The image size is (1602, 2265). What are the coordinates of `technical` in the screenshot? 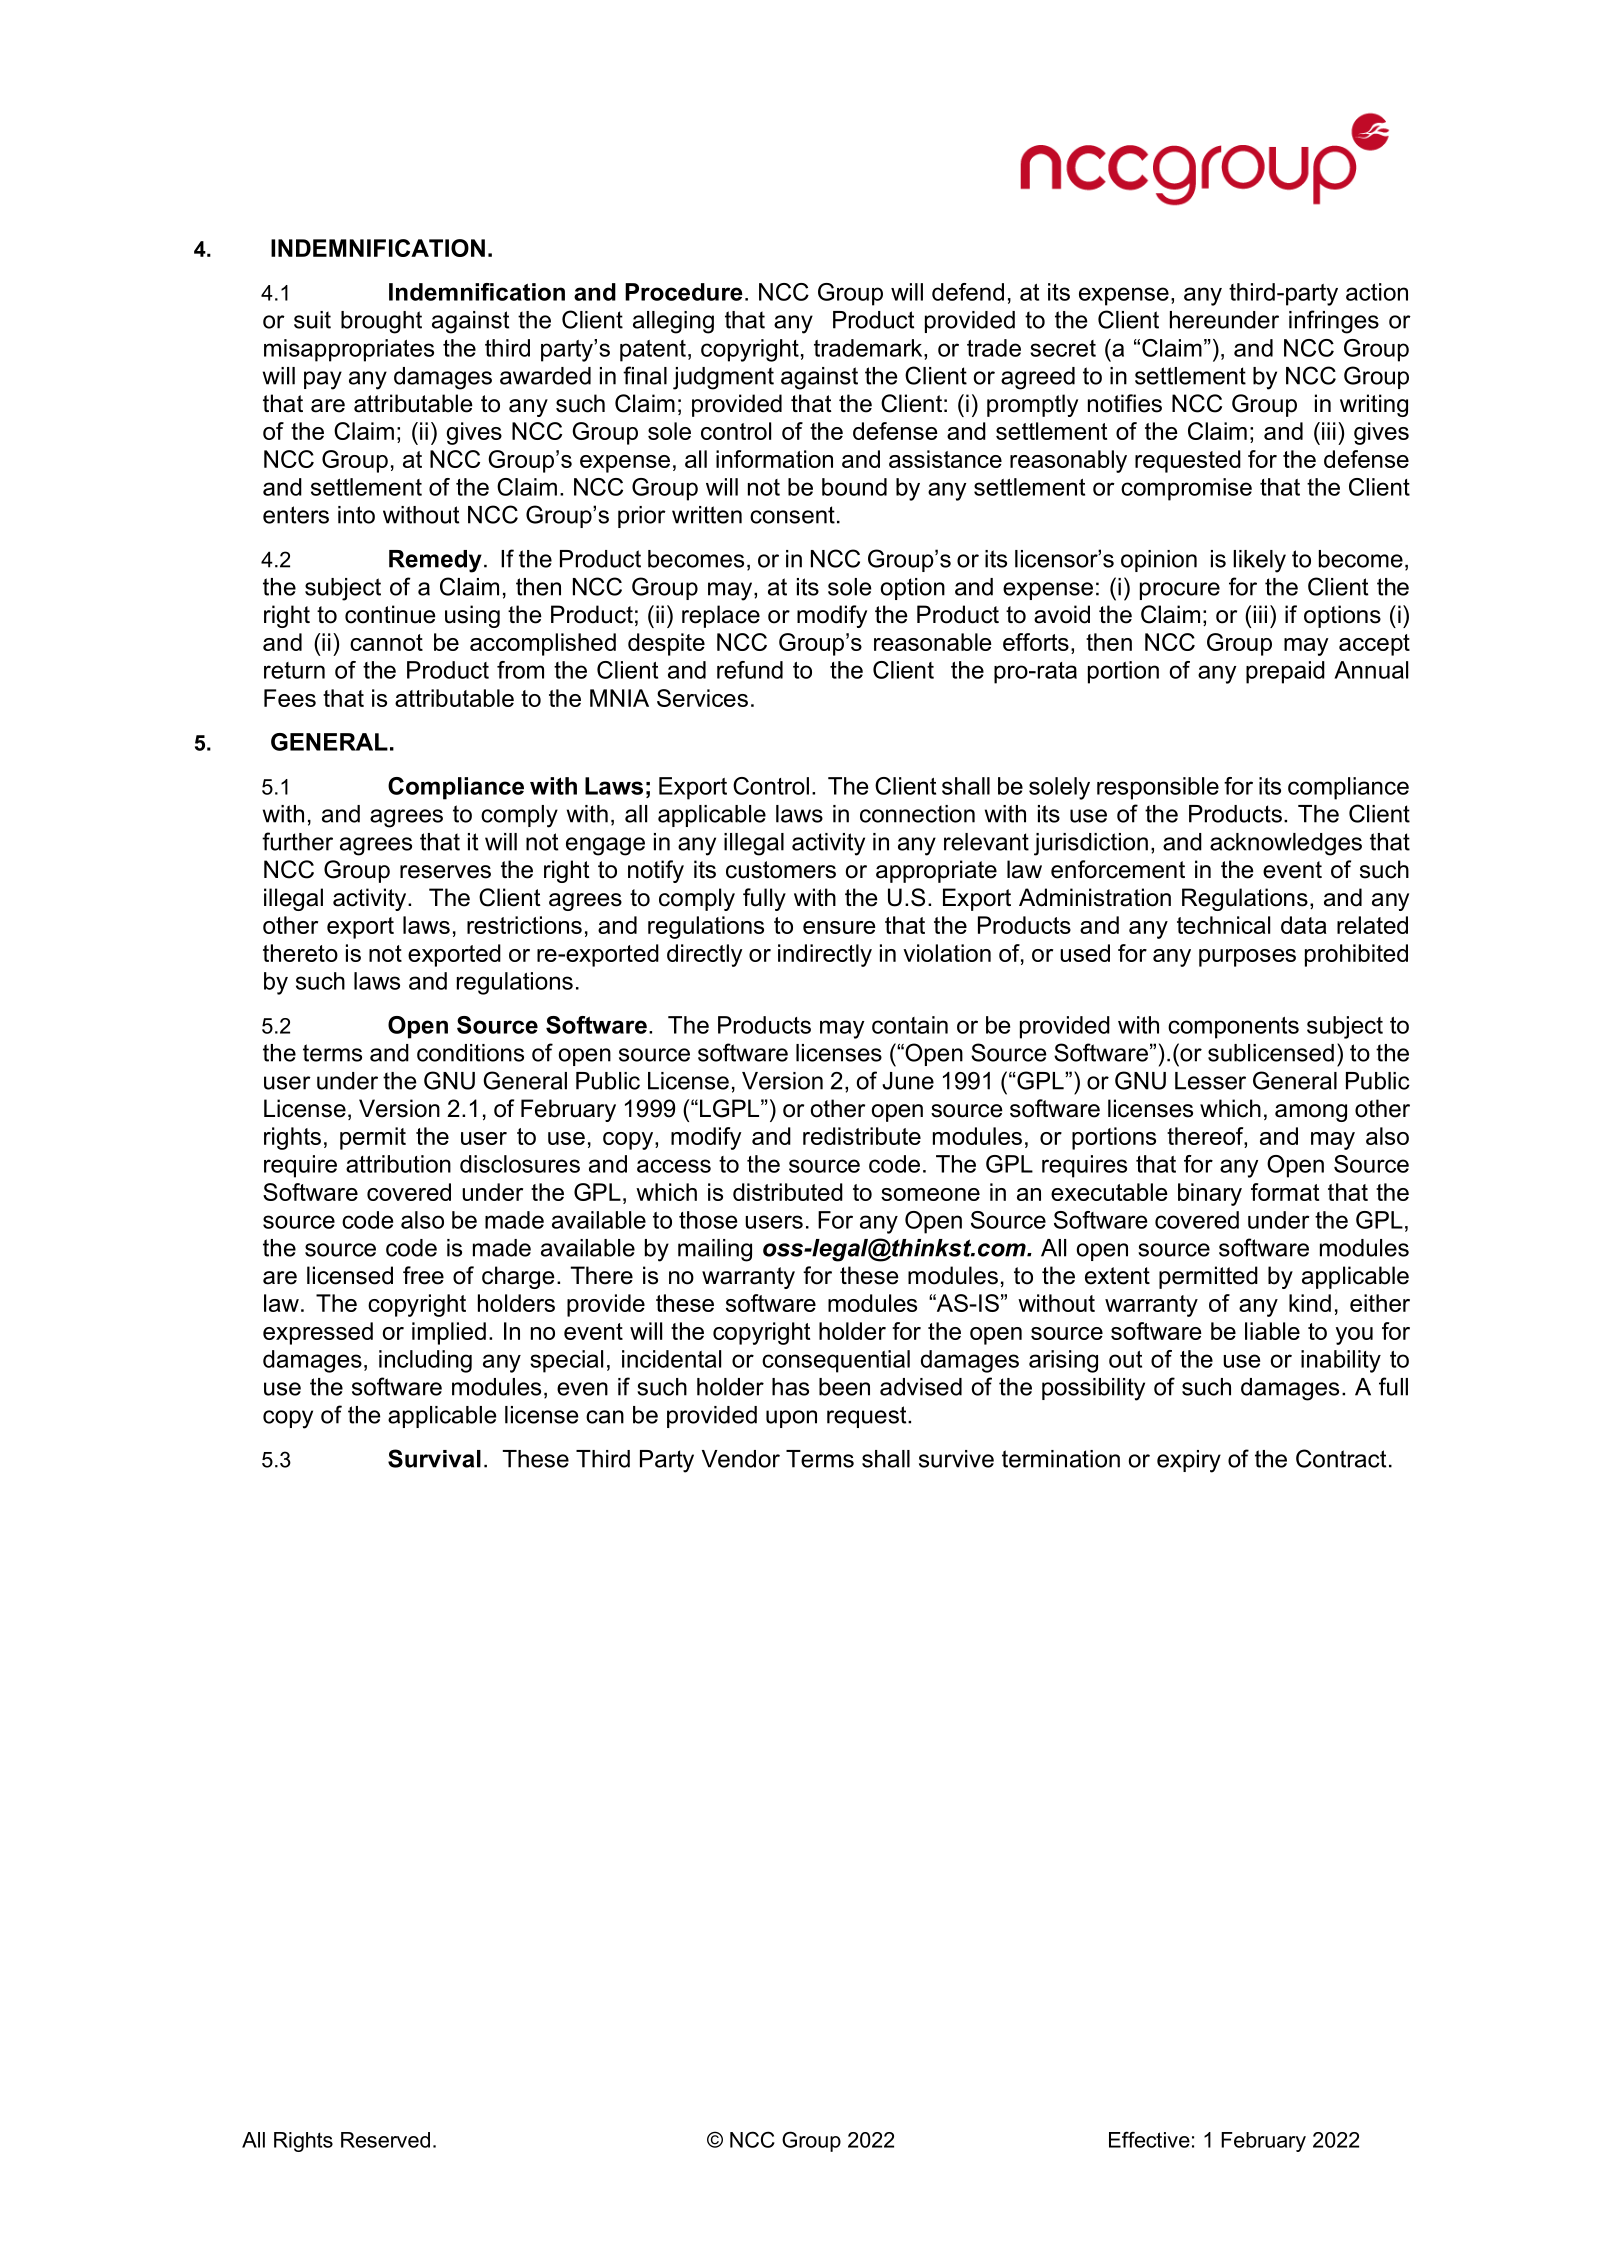 It's located at (1223, 925).
